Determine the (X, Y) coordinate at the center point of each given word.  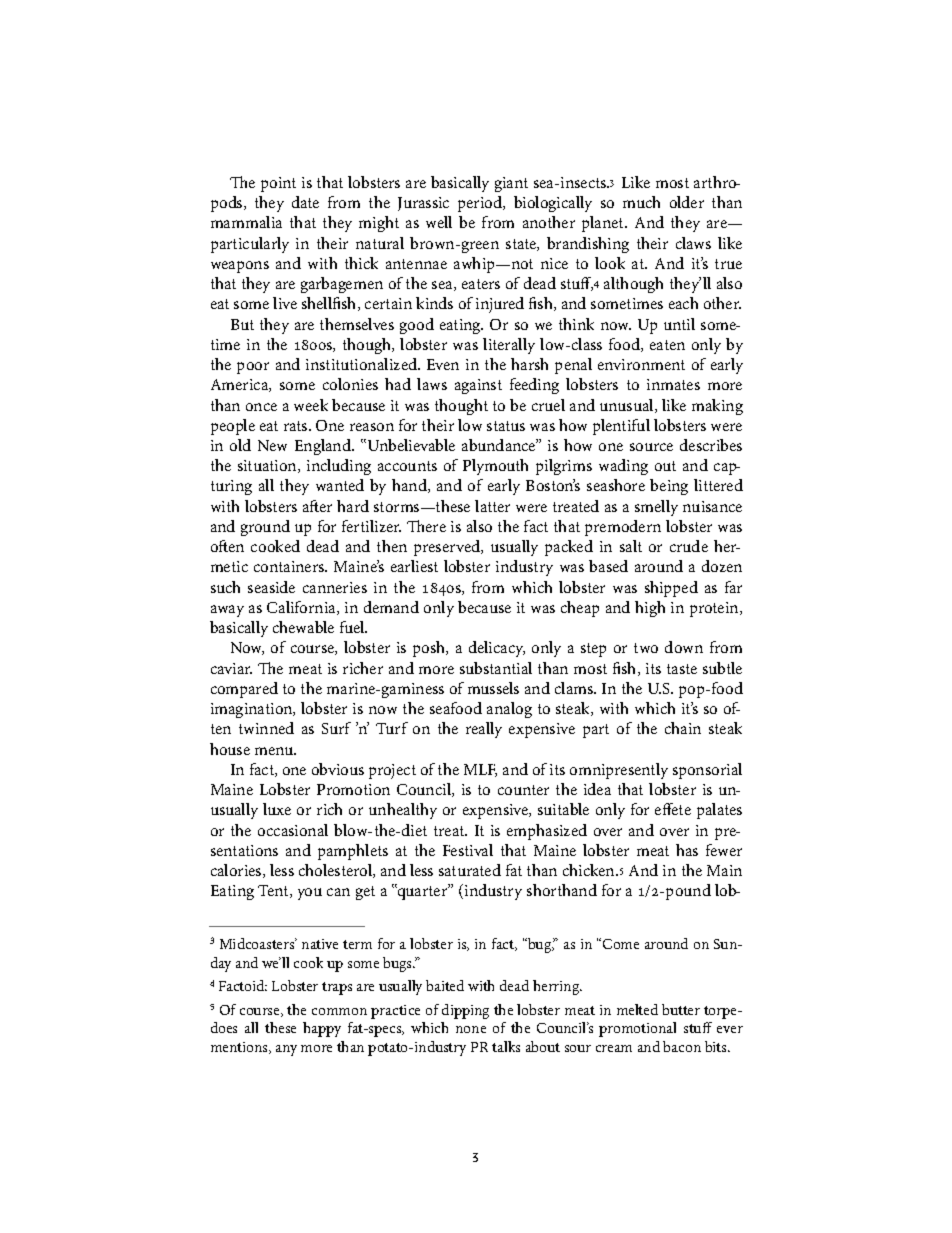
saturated (470, 870)
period (481, 204)
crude (689, 546)
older (687, 202)
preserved (448, 548)
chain (683, 728)
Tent (274, 891)
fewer (724, 850)
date (305, 202)
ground (265, 528)
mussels (493, 688)
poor (253, 368)
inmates (673, 384)
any (286, 1050)
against (478, 386)
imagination (253, 710)
